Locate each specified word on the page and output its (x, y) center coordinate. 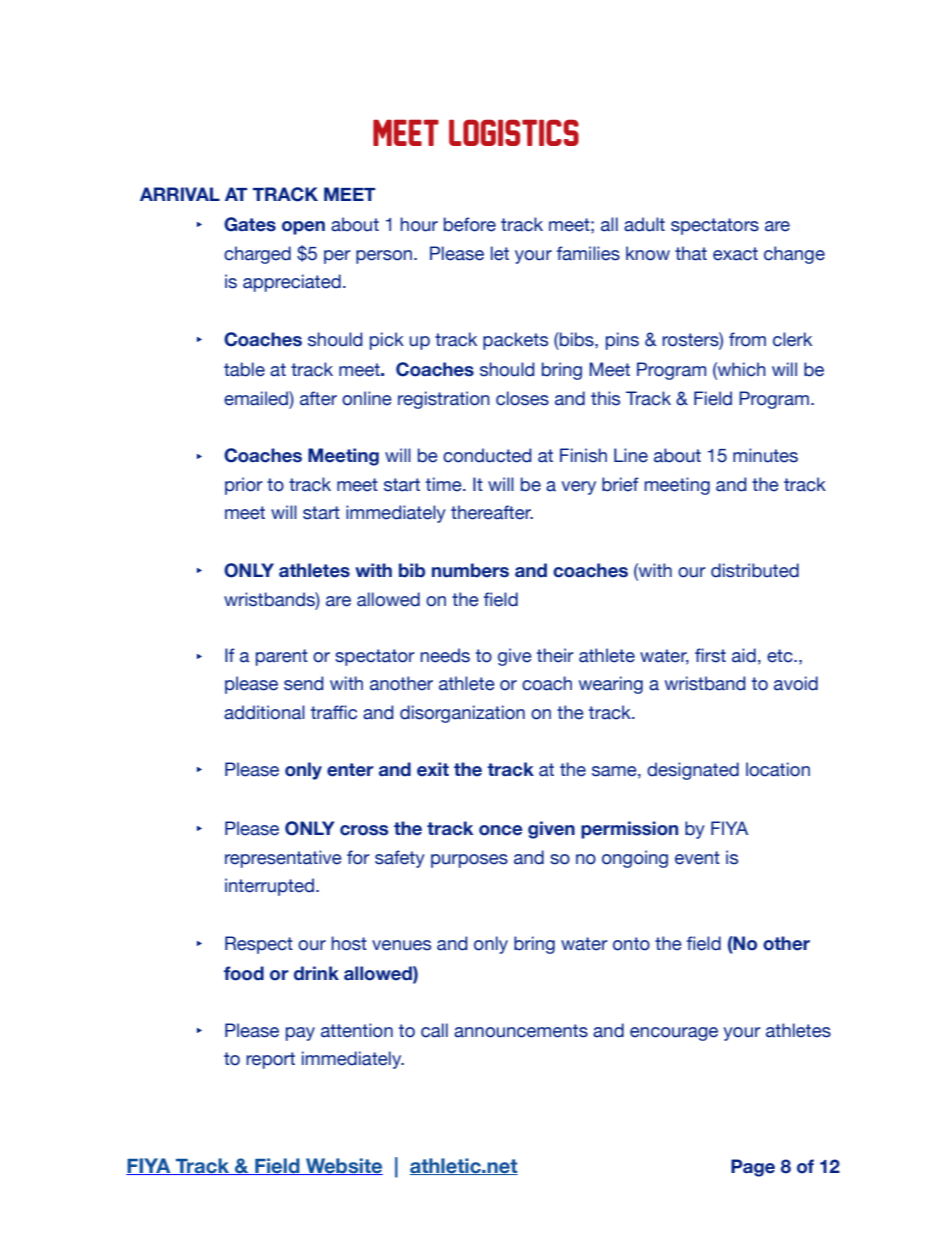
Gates (250, 224)
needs (445, 655)
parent (282, 657)
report (270, 1060)
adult (644, 224)
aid (744, 655)
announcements (521, 1031)
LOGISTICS (514, 132)
